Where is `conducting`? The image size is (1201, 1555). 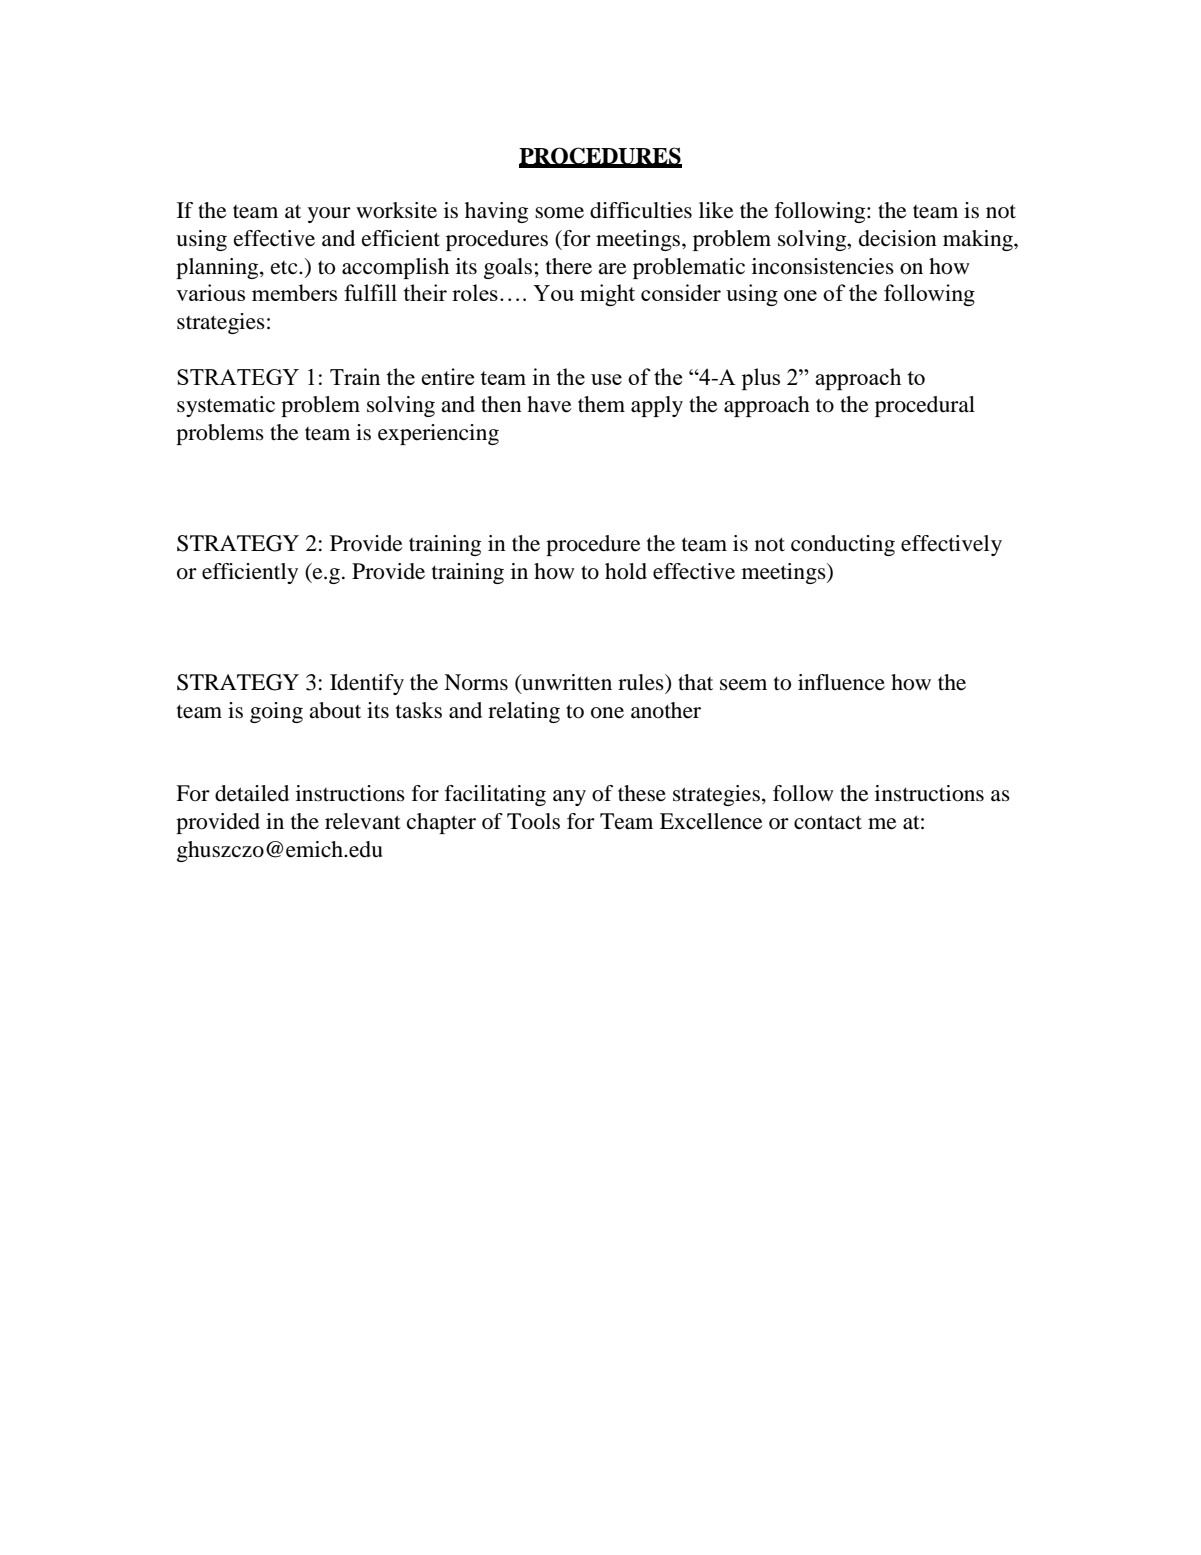 conducting is located at coordinates (843, 545).
